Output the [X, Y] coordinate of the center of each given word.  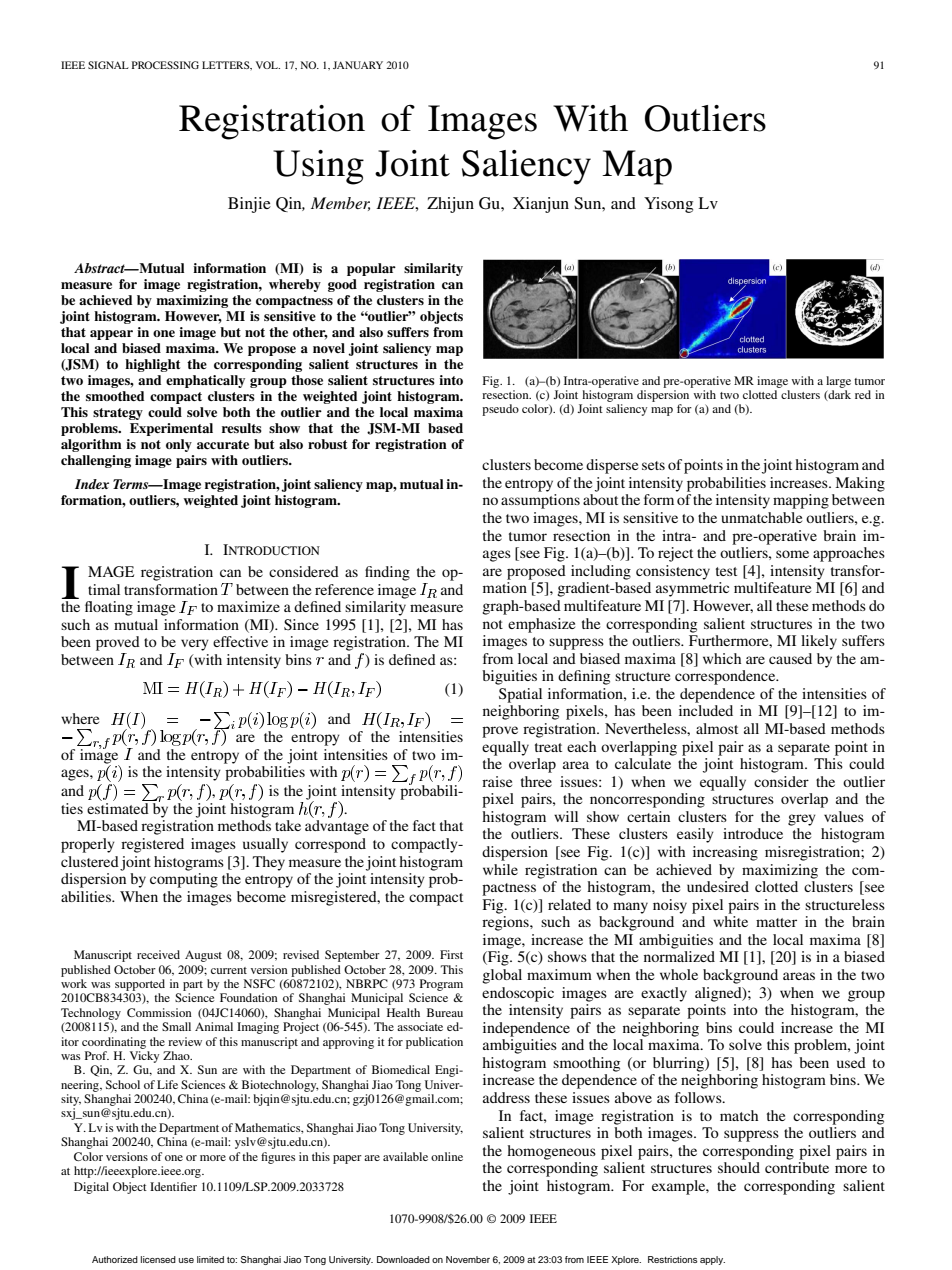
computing [184, 880]
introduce [753, 833]
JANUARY [358, 65]
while [500, 869]
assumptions [540, 501]
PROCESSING [165, 65]
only [179, 445]
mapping [801, 501]
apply [712, 1260]
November [468, 1259]
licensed [158, 1259]
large [838, 382]
